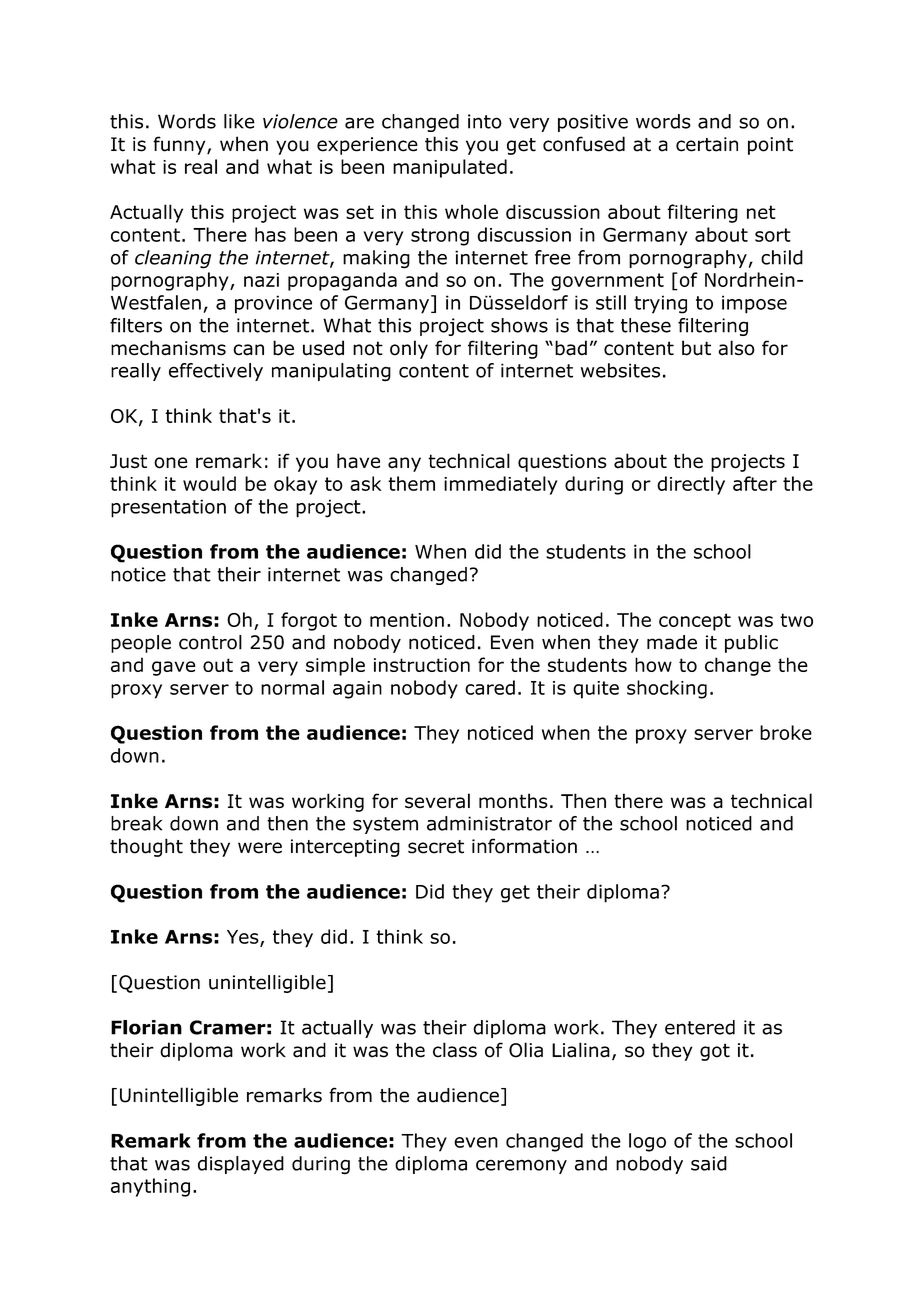 This image has width=924, height=1308. I want to click on displayed, so click(241, 1165).
